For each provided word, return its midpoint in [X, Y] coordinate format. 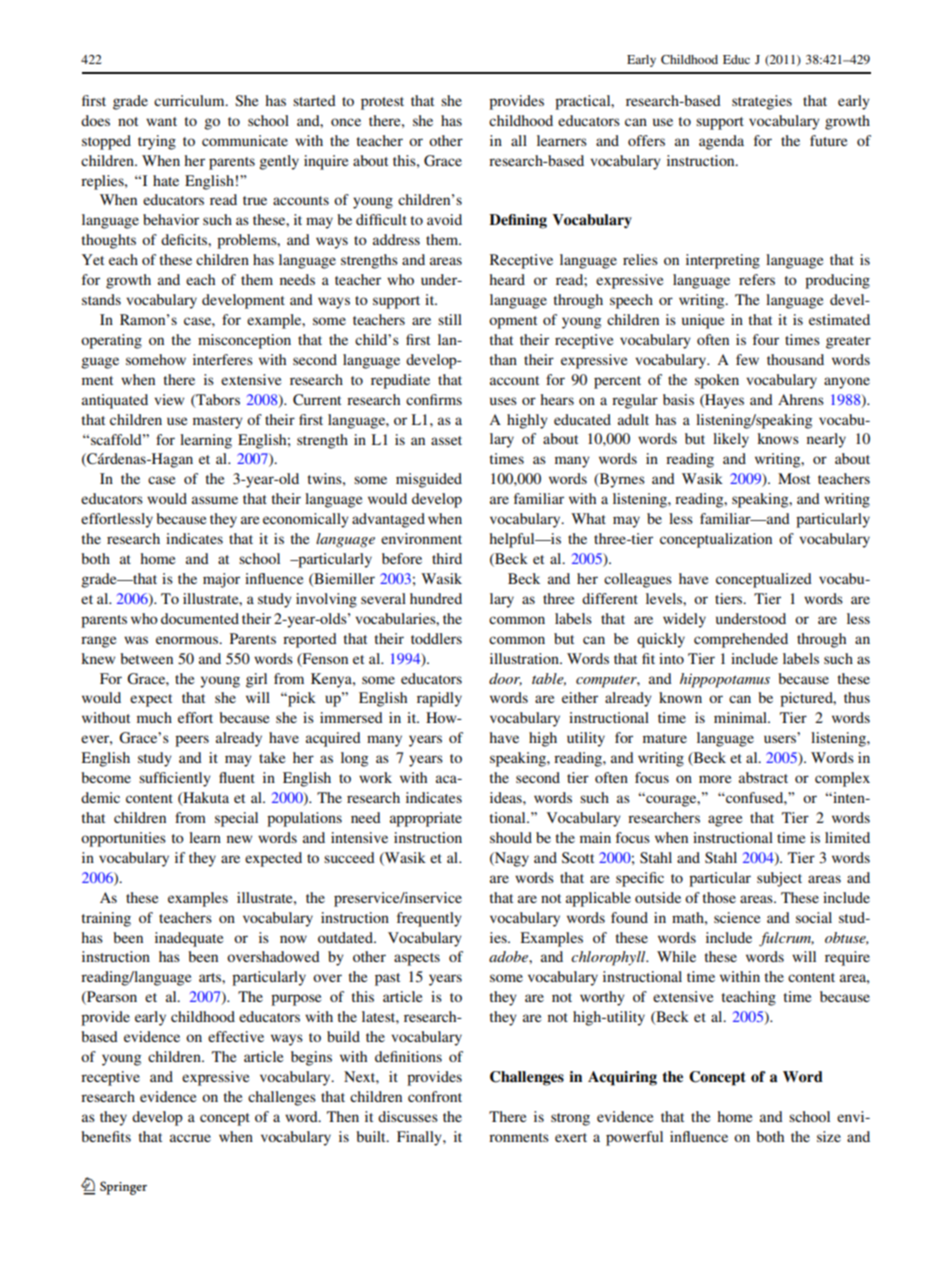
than [503, 359]
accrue [190, 1138]
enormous [188, 640]
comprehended [741, 640]
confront [435, 1096]
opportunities [123, 839]
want [161, 121]
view [169, 399]
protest [382, 103]
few [747, 359]
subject [779, 879]
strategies [762, 102]
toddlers [436, 638]
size [829, 1136]
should [511, 837]
